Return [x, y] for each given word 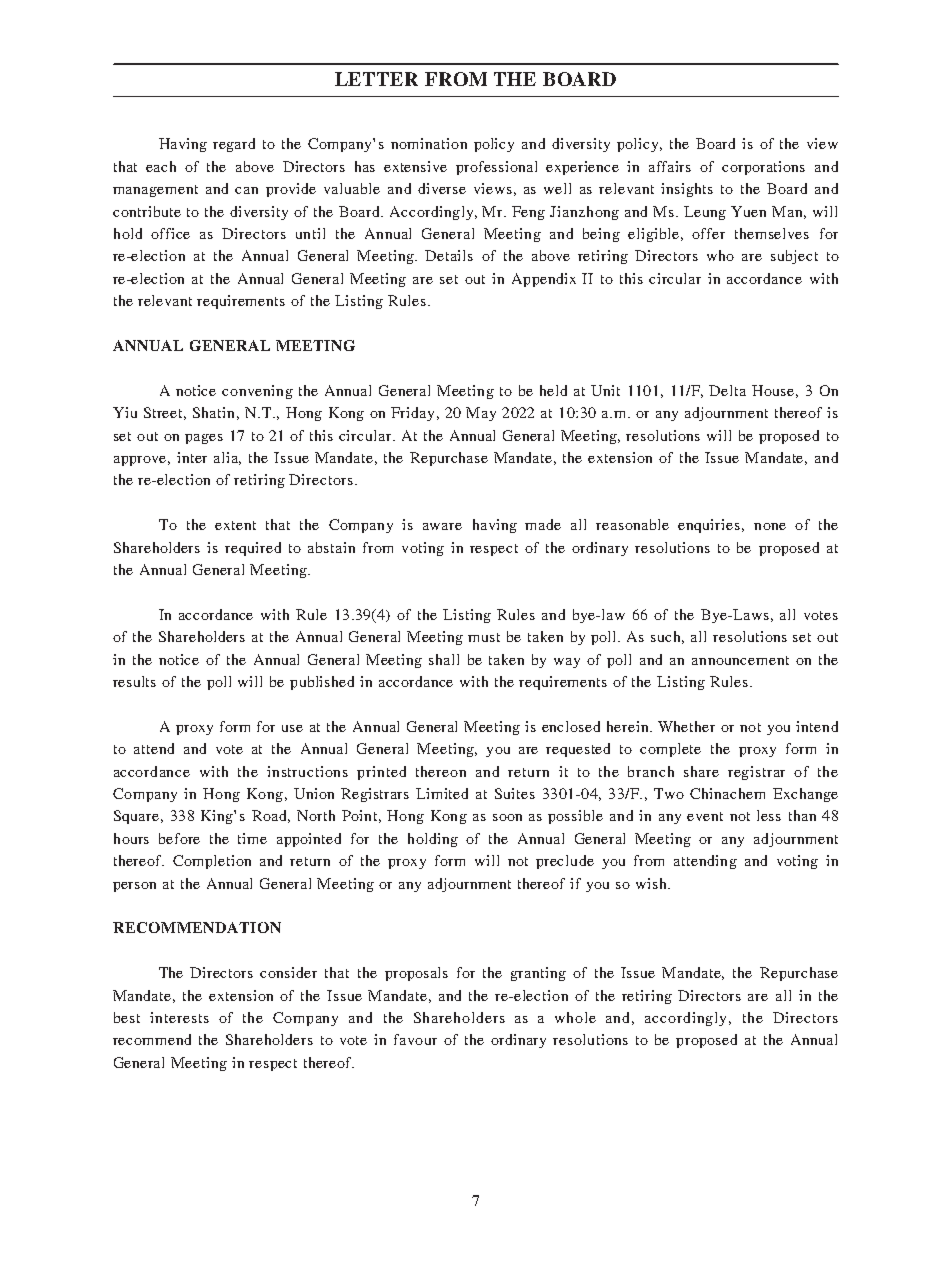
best [127, 1017]
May [481, 414]
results [134, 681]
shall [444, 659]
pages [204, 439]
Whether [686, 726]
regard [234, 145]
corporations [763, 168]
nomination [429, 143]
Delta [727, 390]
